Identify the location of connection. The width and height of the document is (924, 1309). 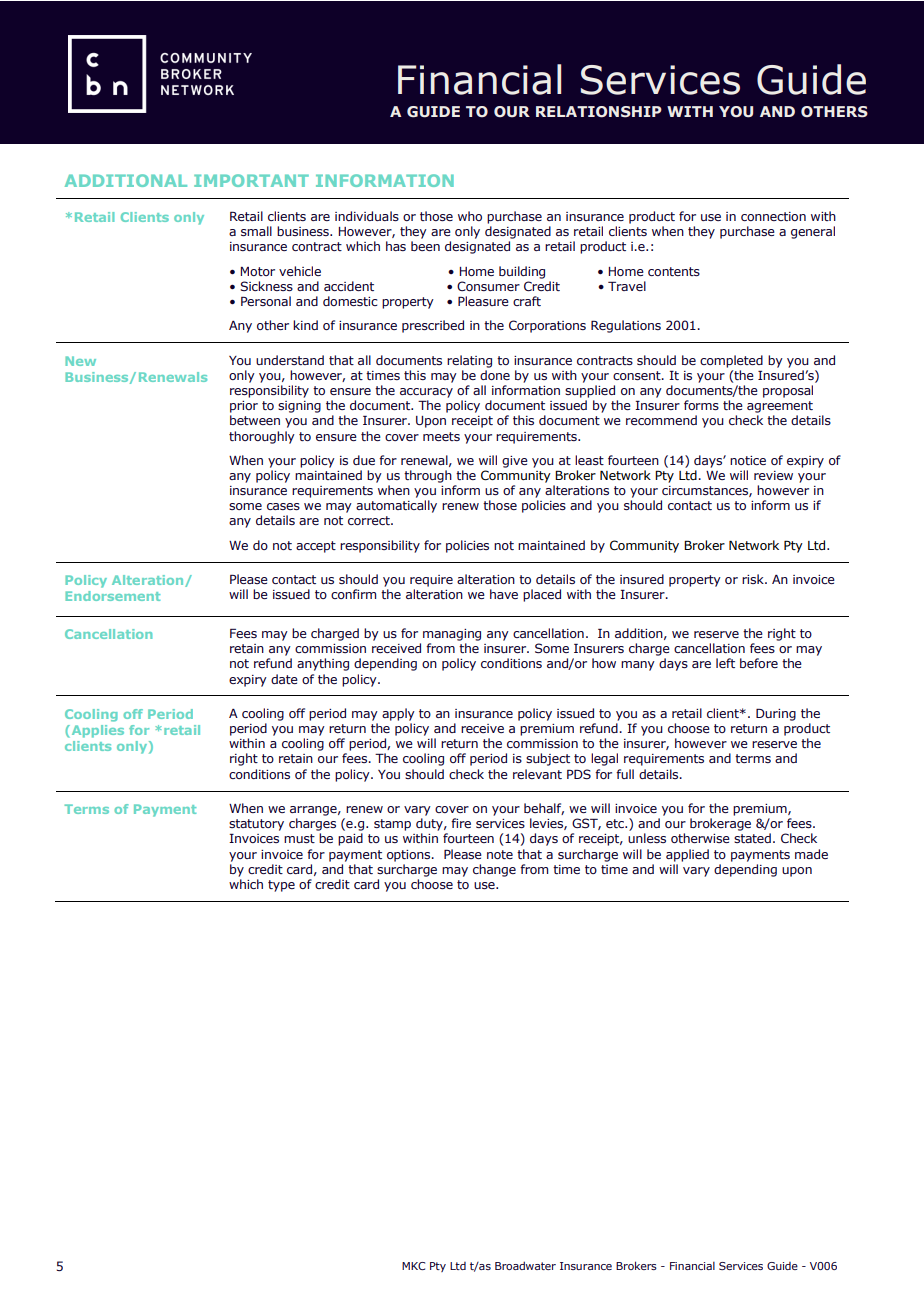
(773, 216).
